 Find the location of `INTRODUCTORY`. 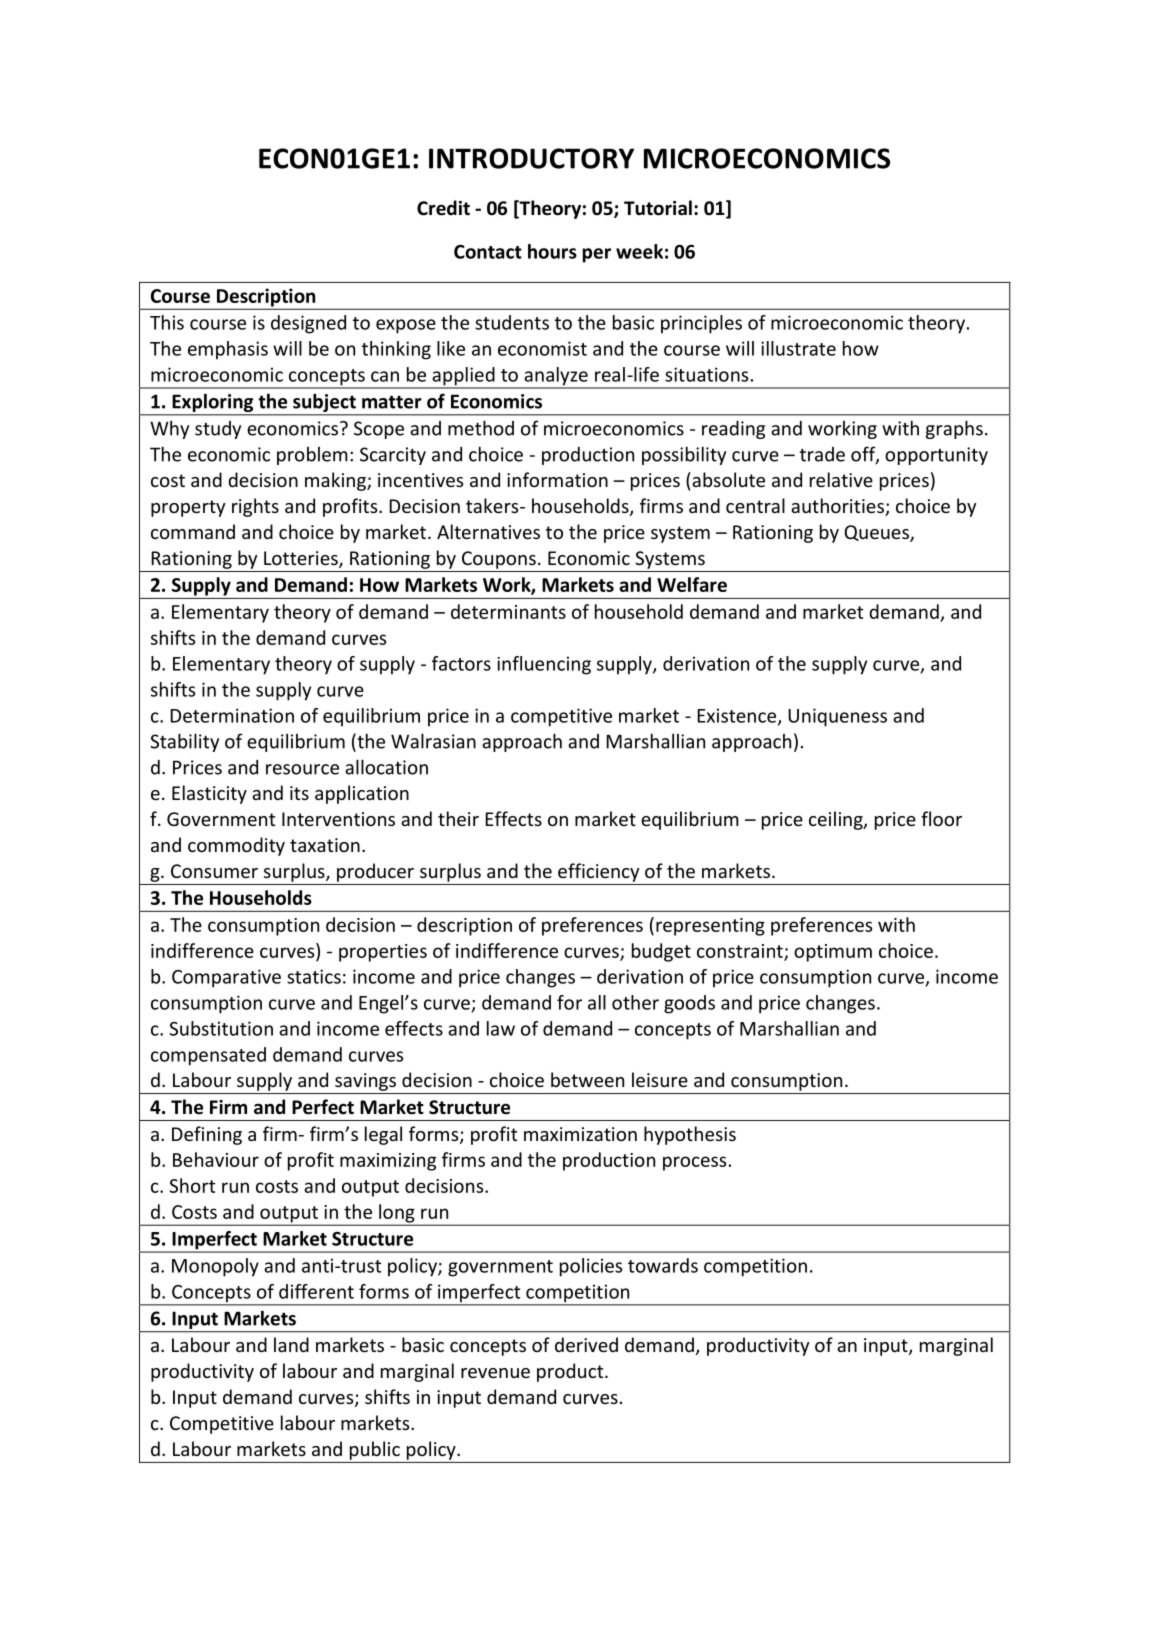

INTRODUCTORY is located at coordinates (531, 158).
